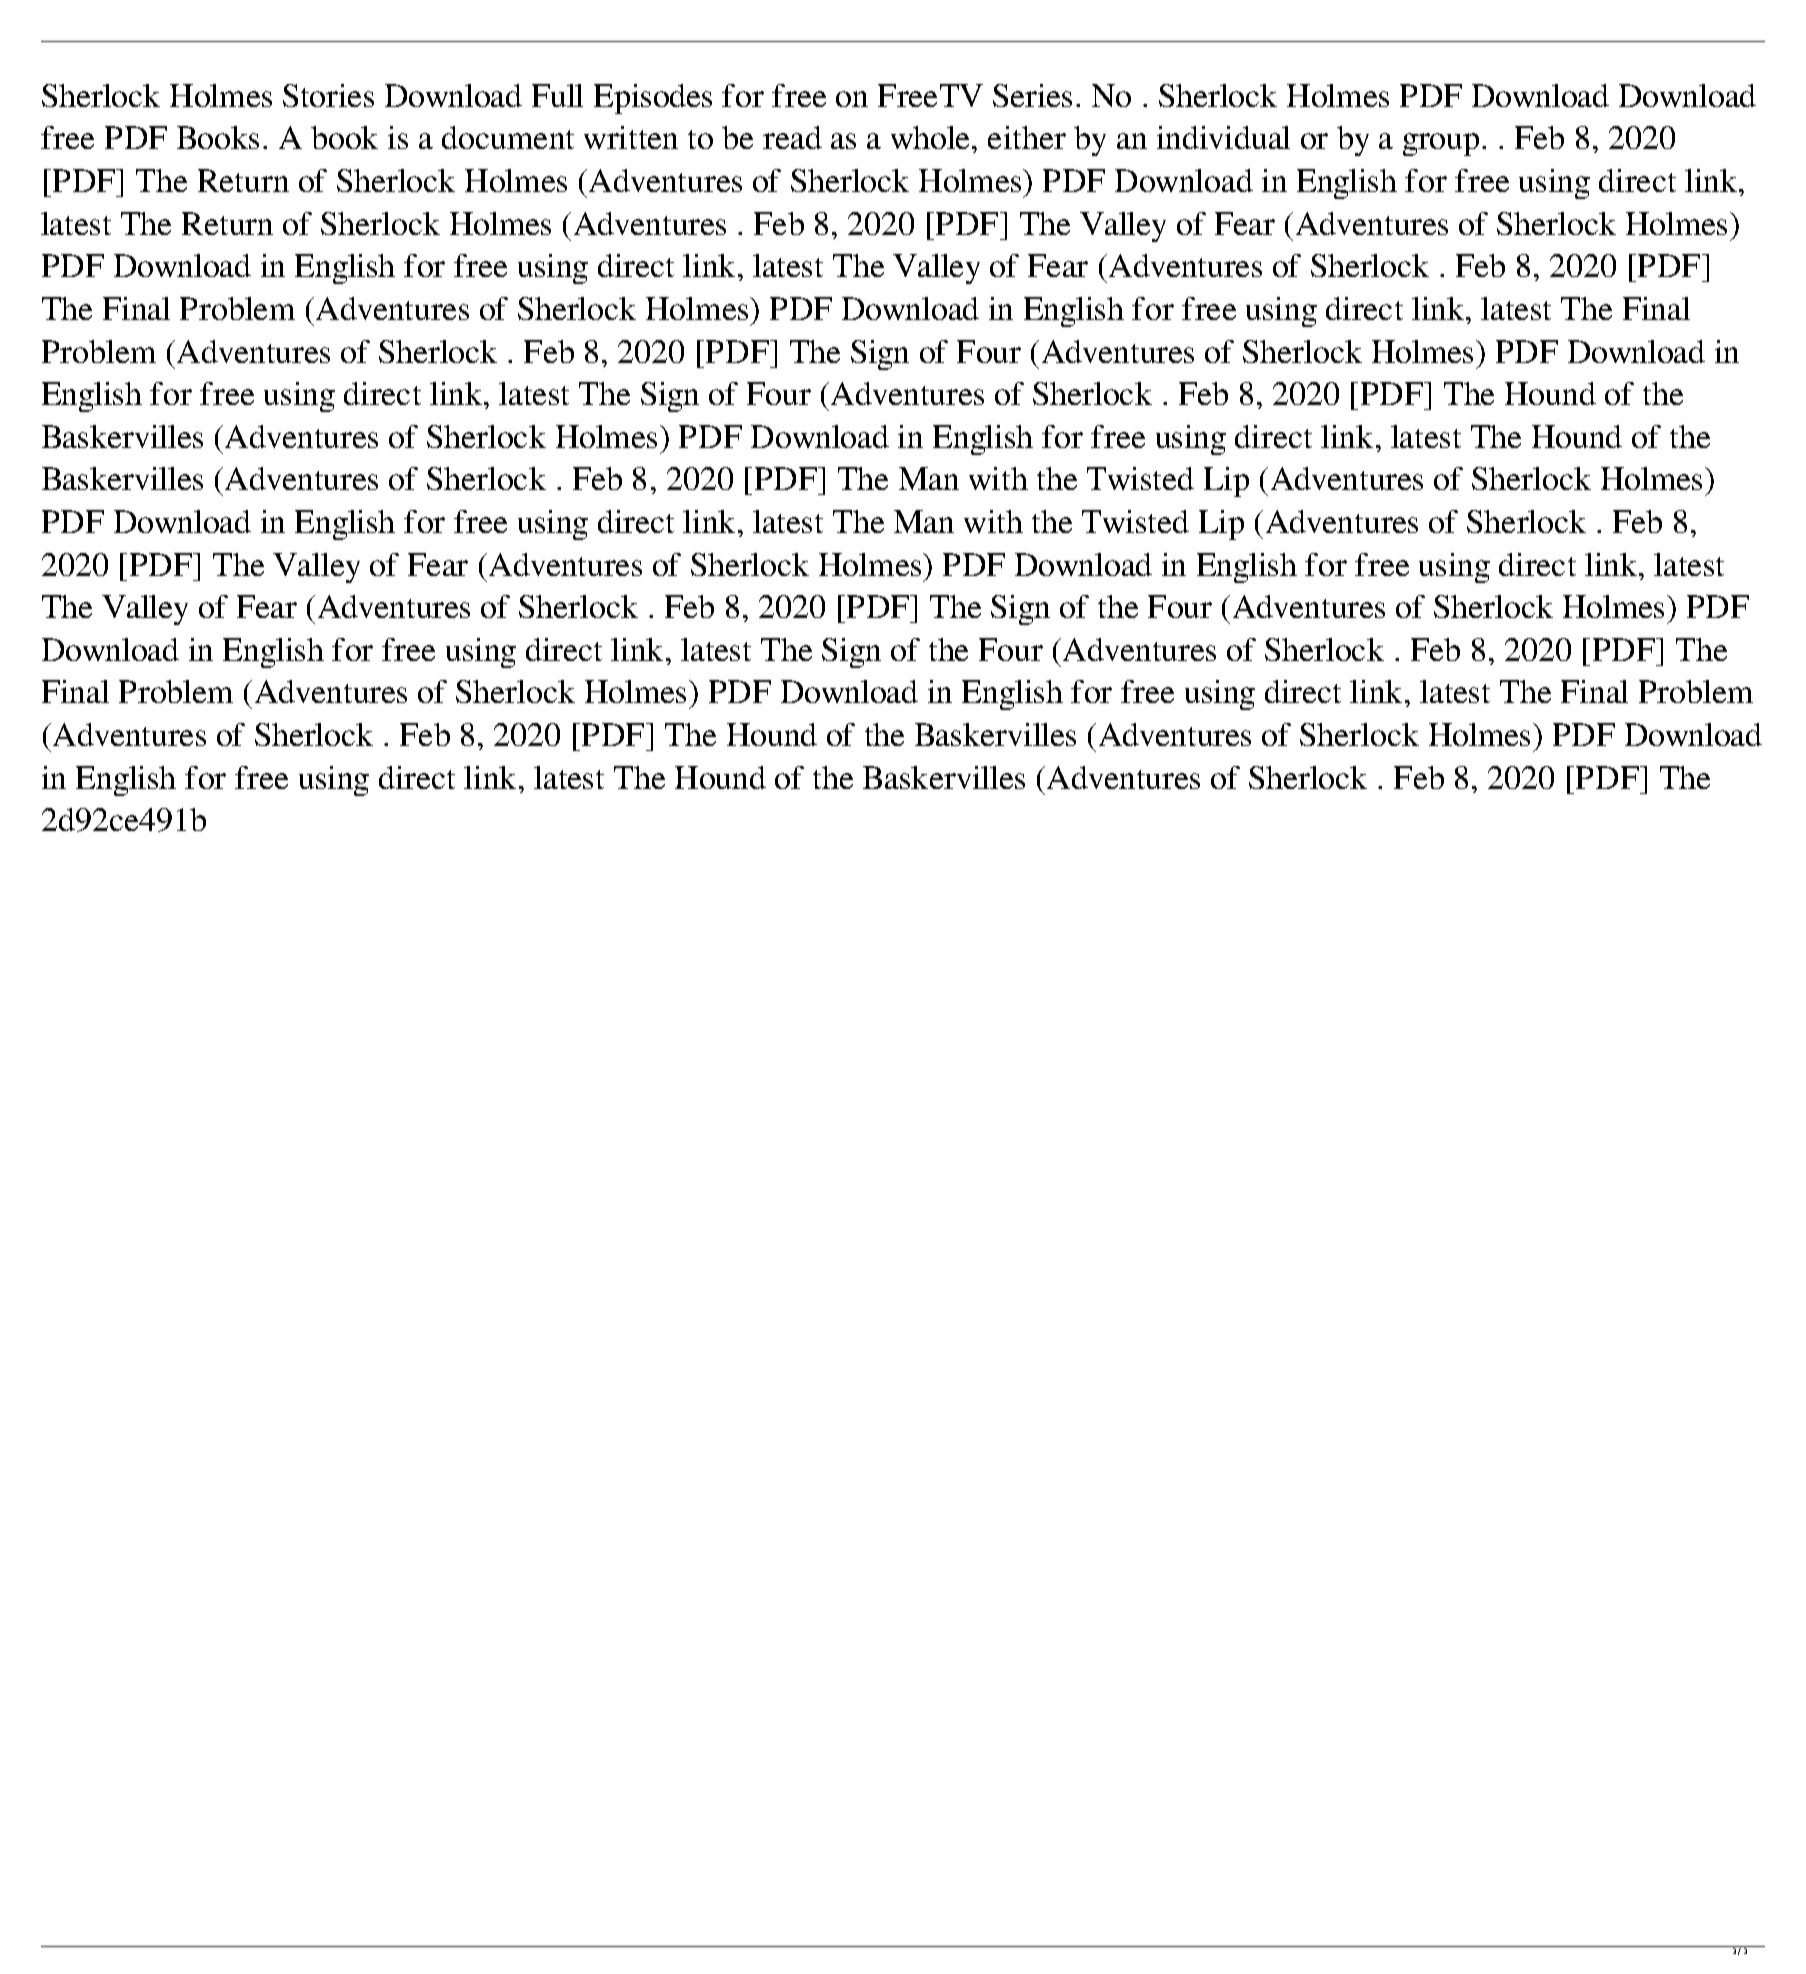  What do you see at coordinates (932, 137) in the image?
I see `whole` at bounding box center [932, 137].
